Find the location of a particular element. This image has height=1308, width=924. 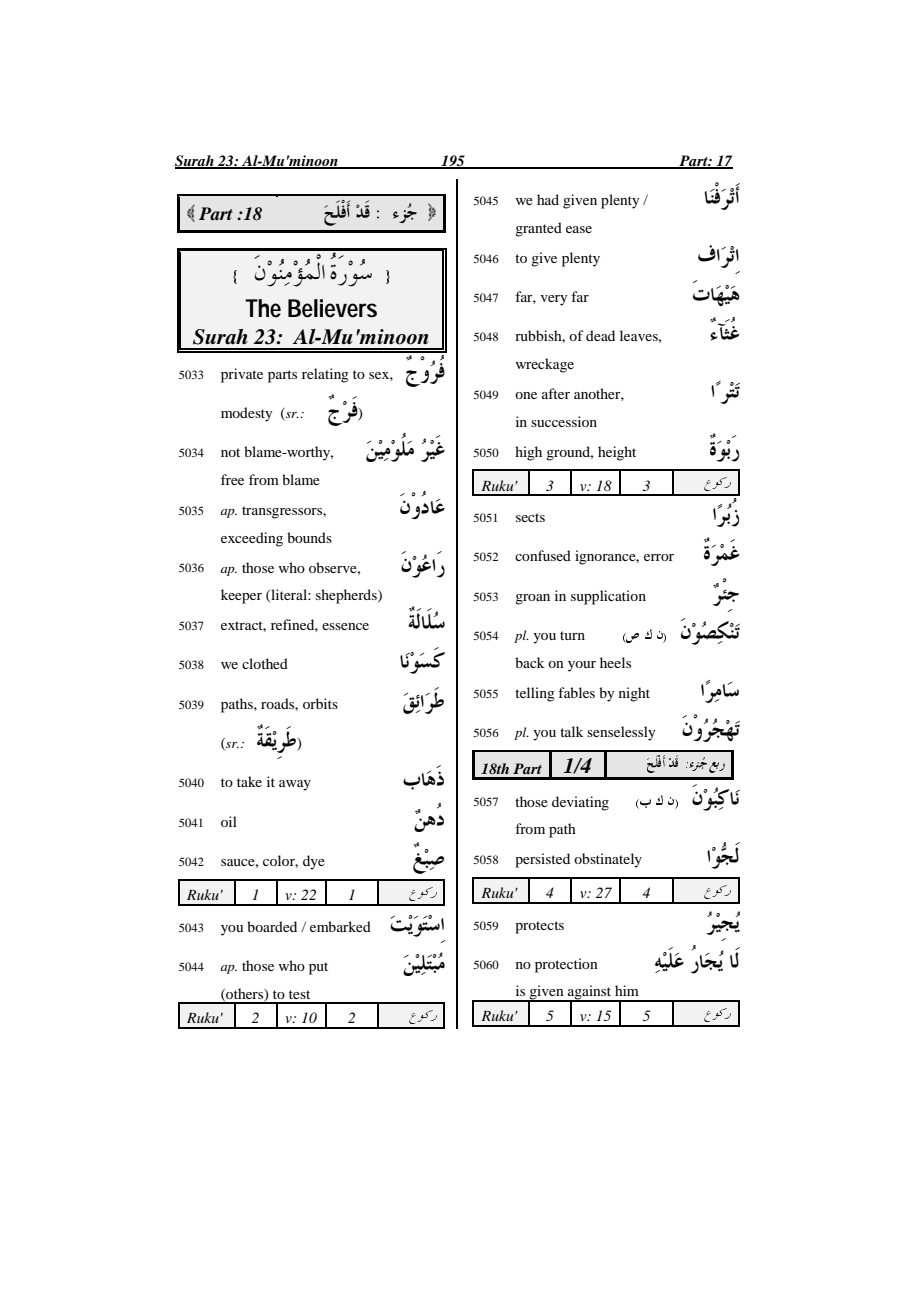

private is located at coordinates (242, 375).
